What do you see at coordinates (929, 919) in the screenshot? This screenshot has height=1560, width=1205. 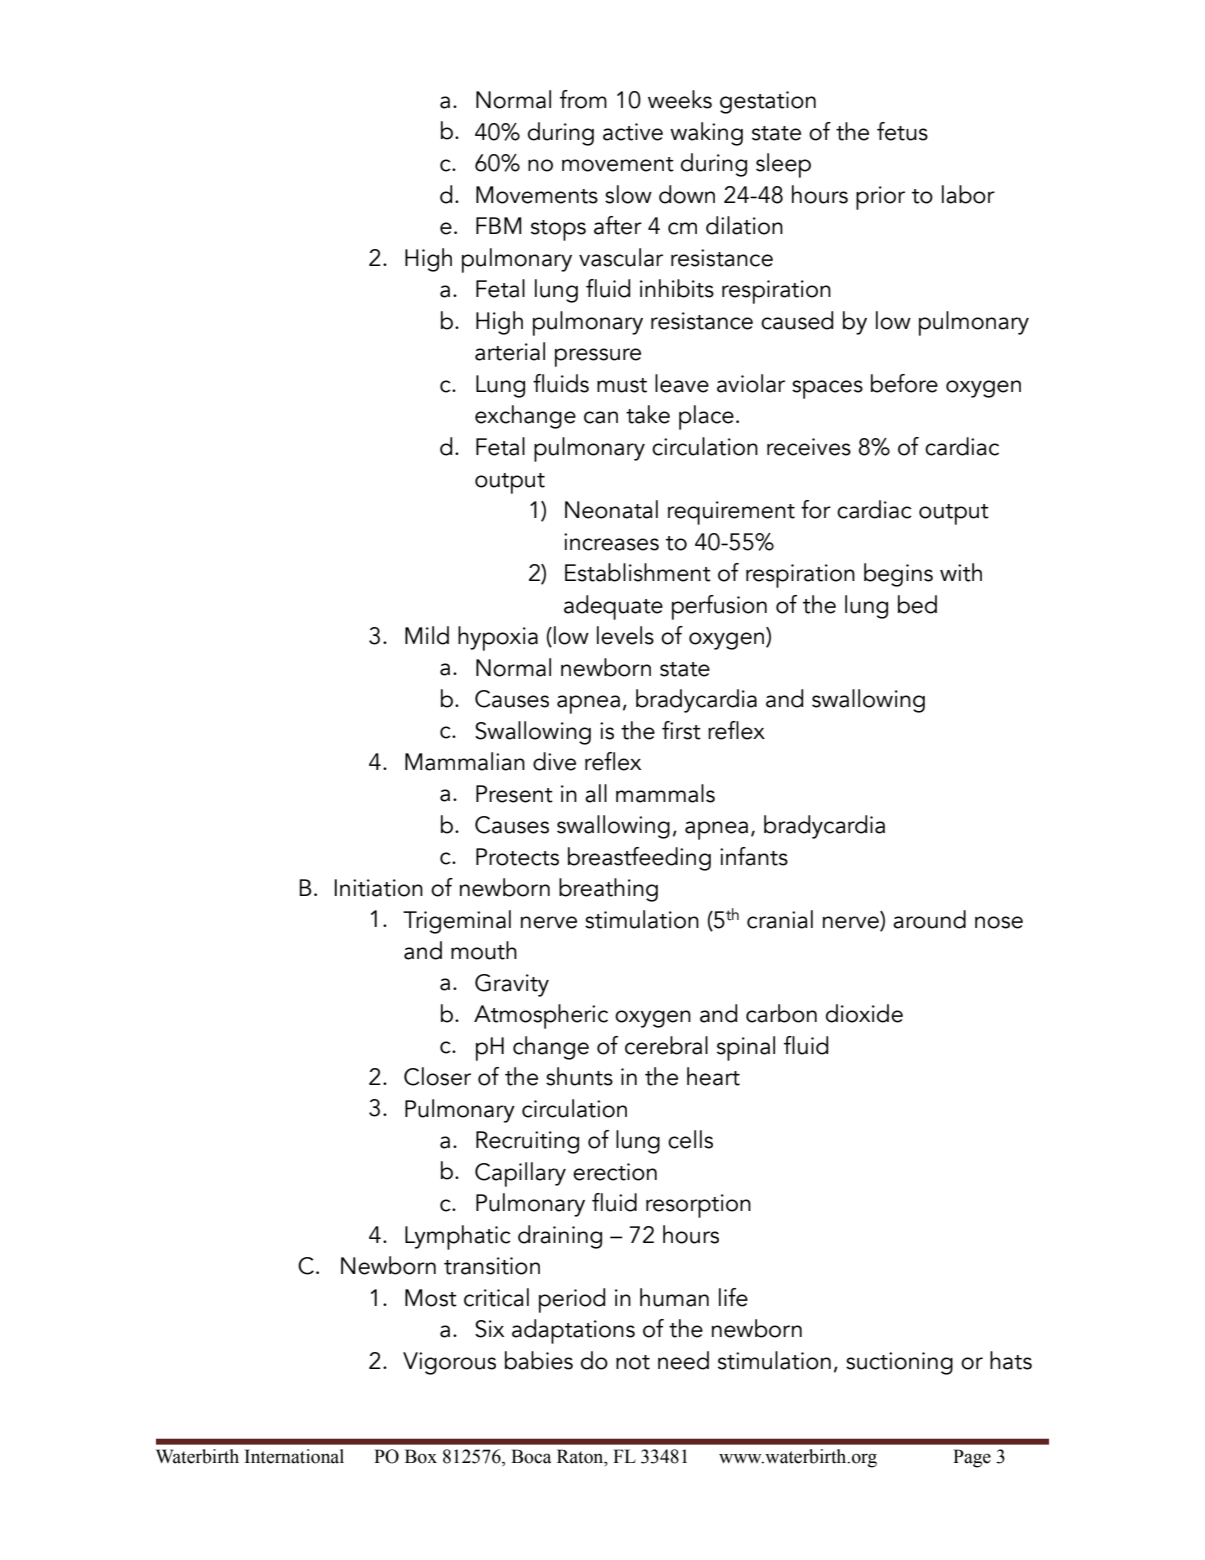 I see `around` at bounding box center [929, 919].
